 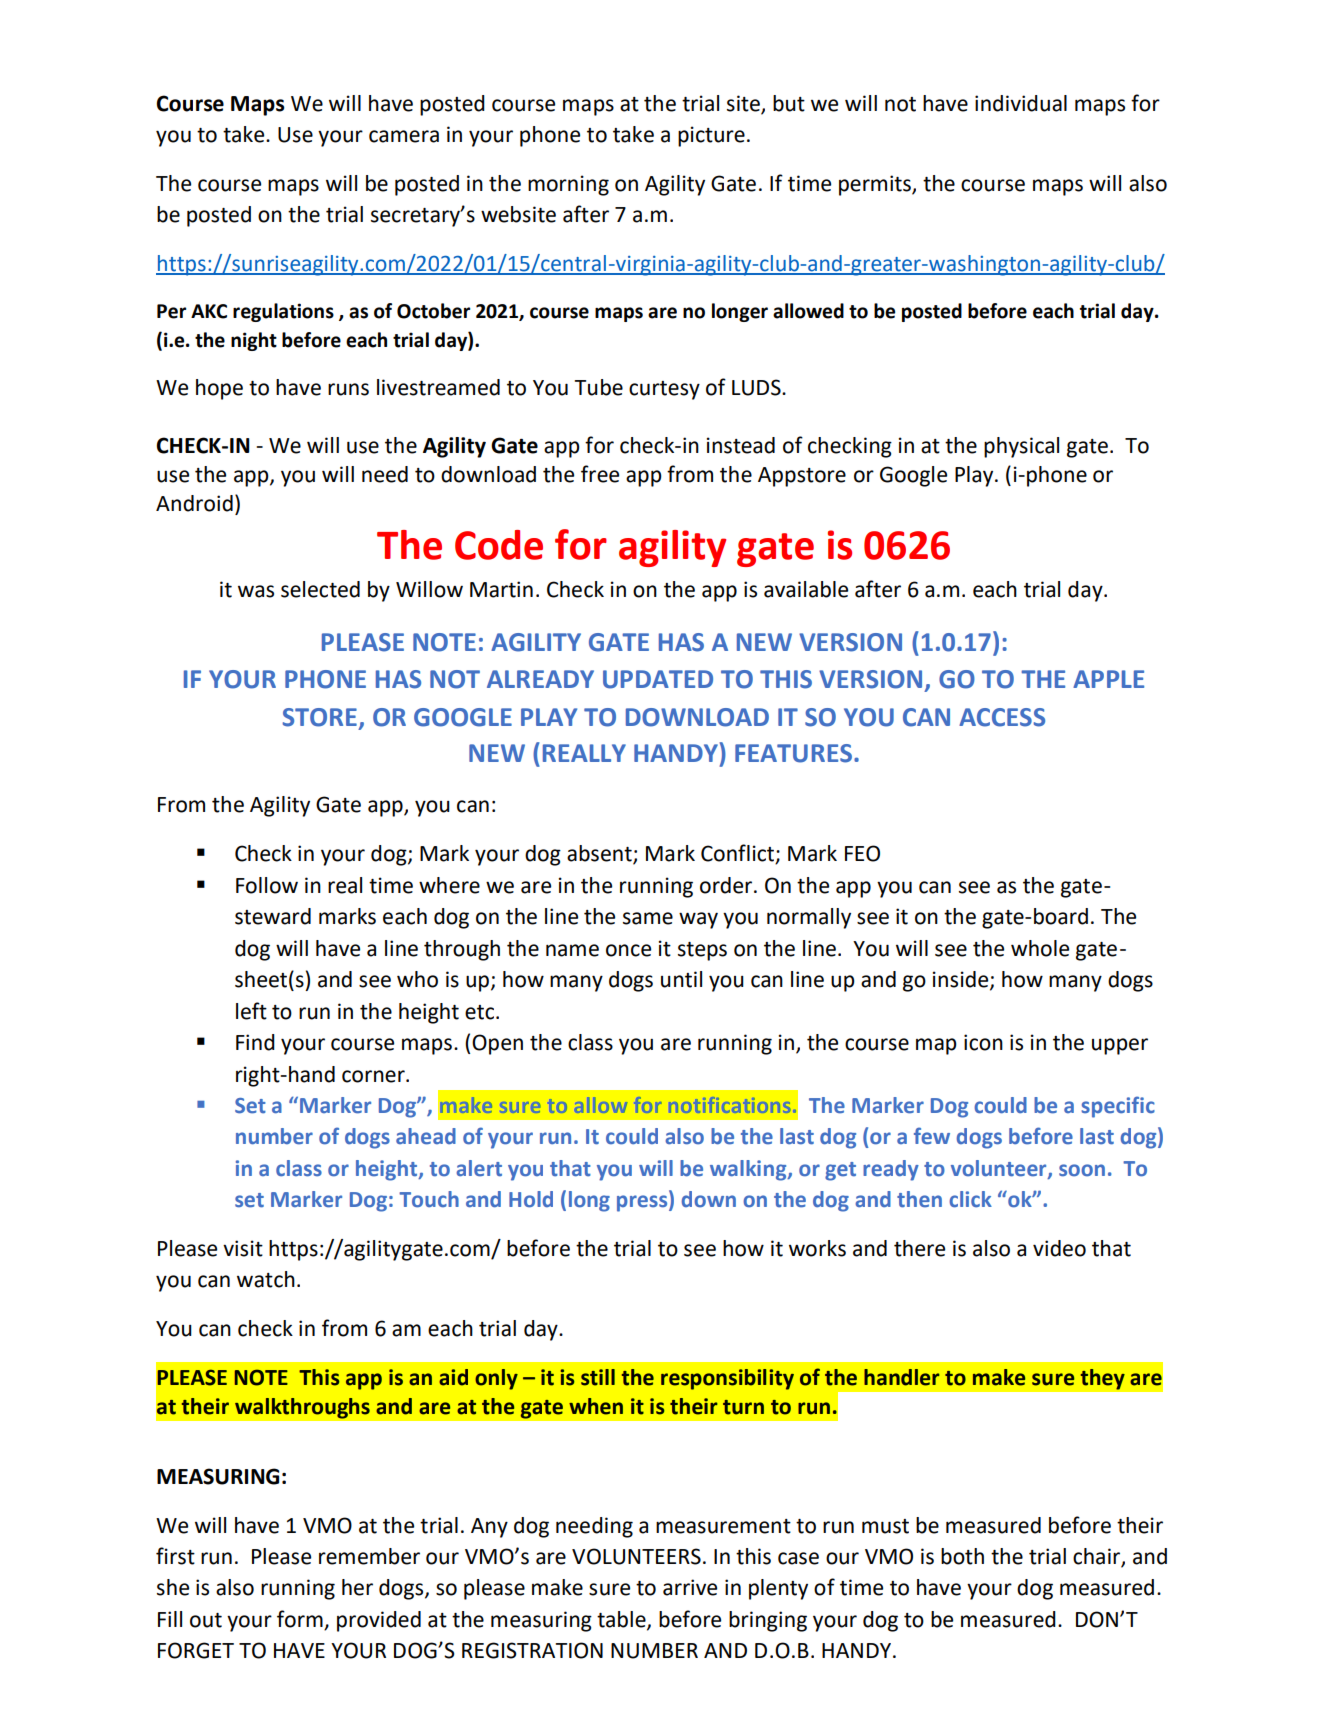 What do you see at coordinates (301, 1620) in the screenshot?
I see `form` at bounding box center [301, 1620].
